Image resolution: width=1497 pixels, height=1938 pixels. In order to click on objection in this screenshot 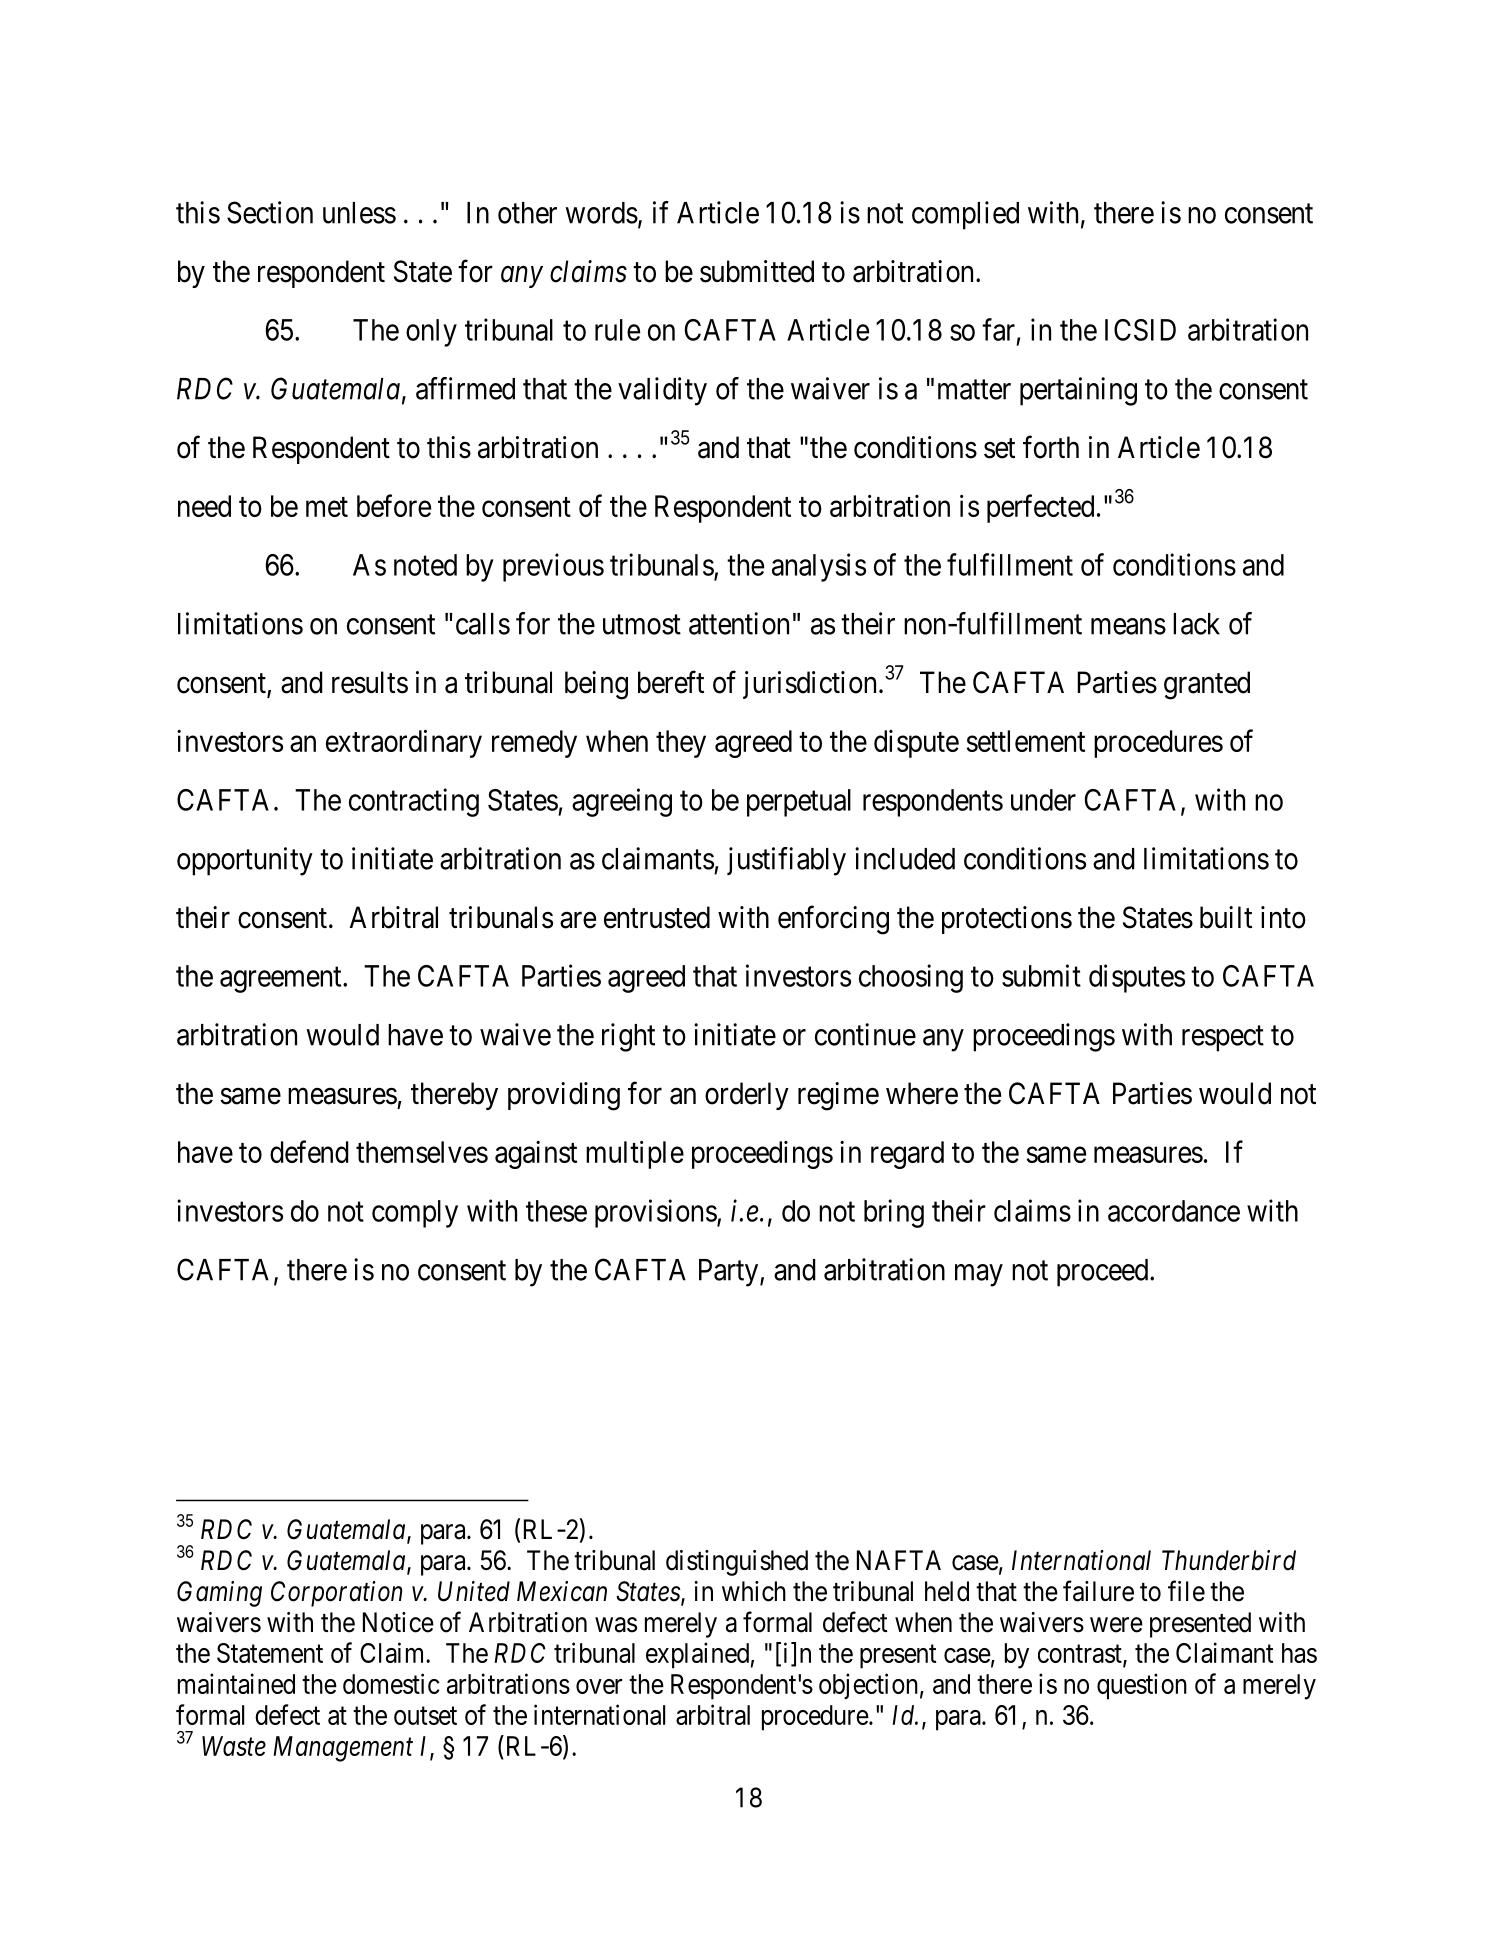, I will do `click(868, 1686)`.
